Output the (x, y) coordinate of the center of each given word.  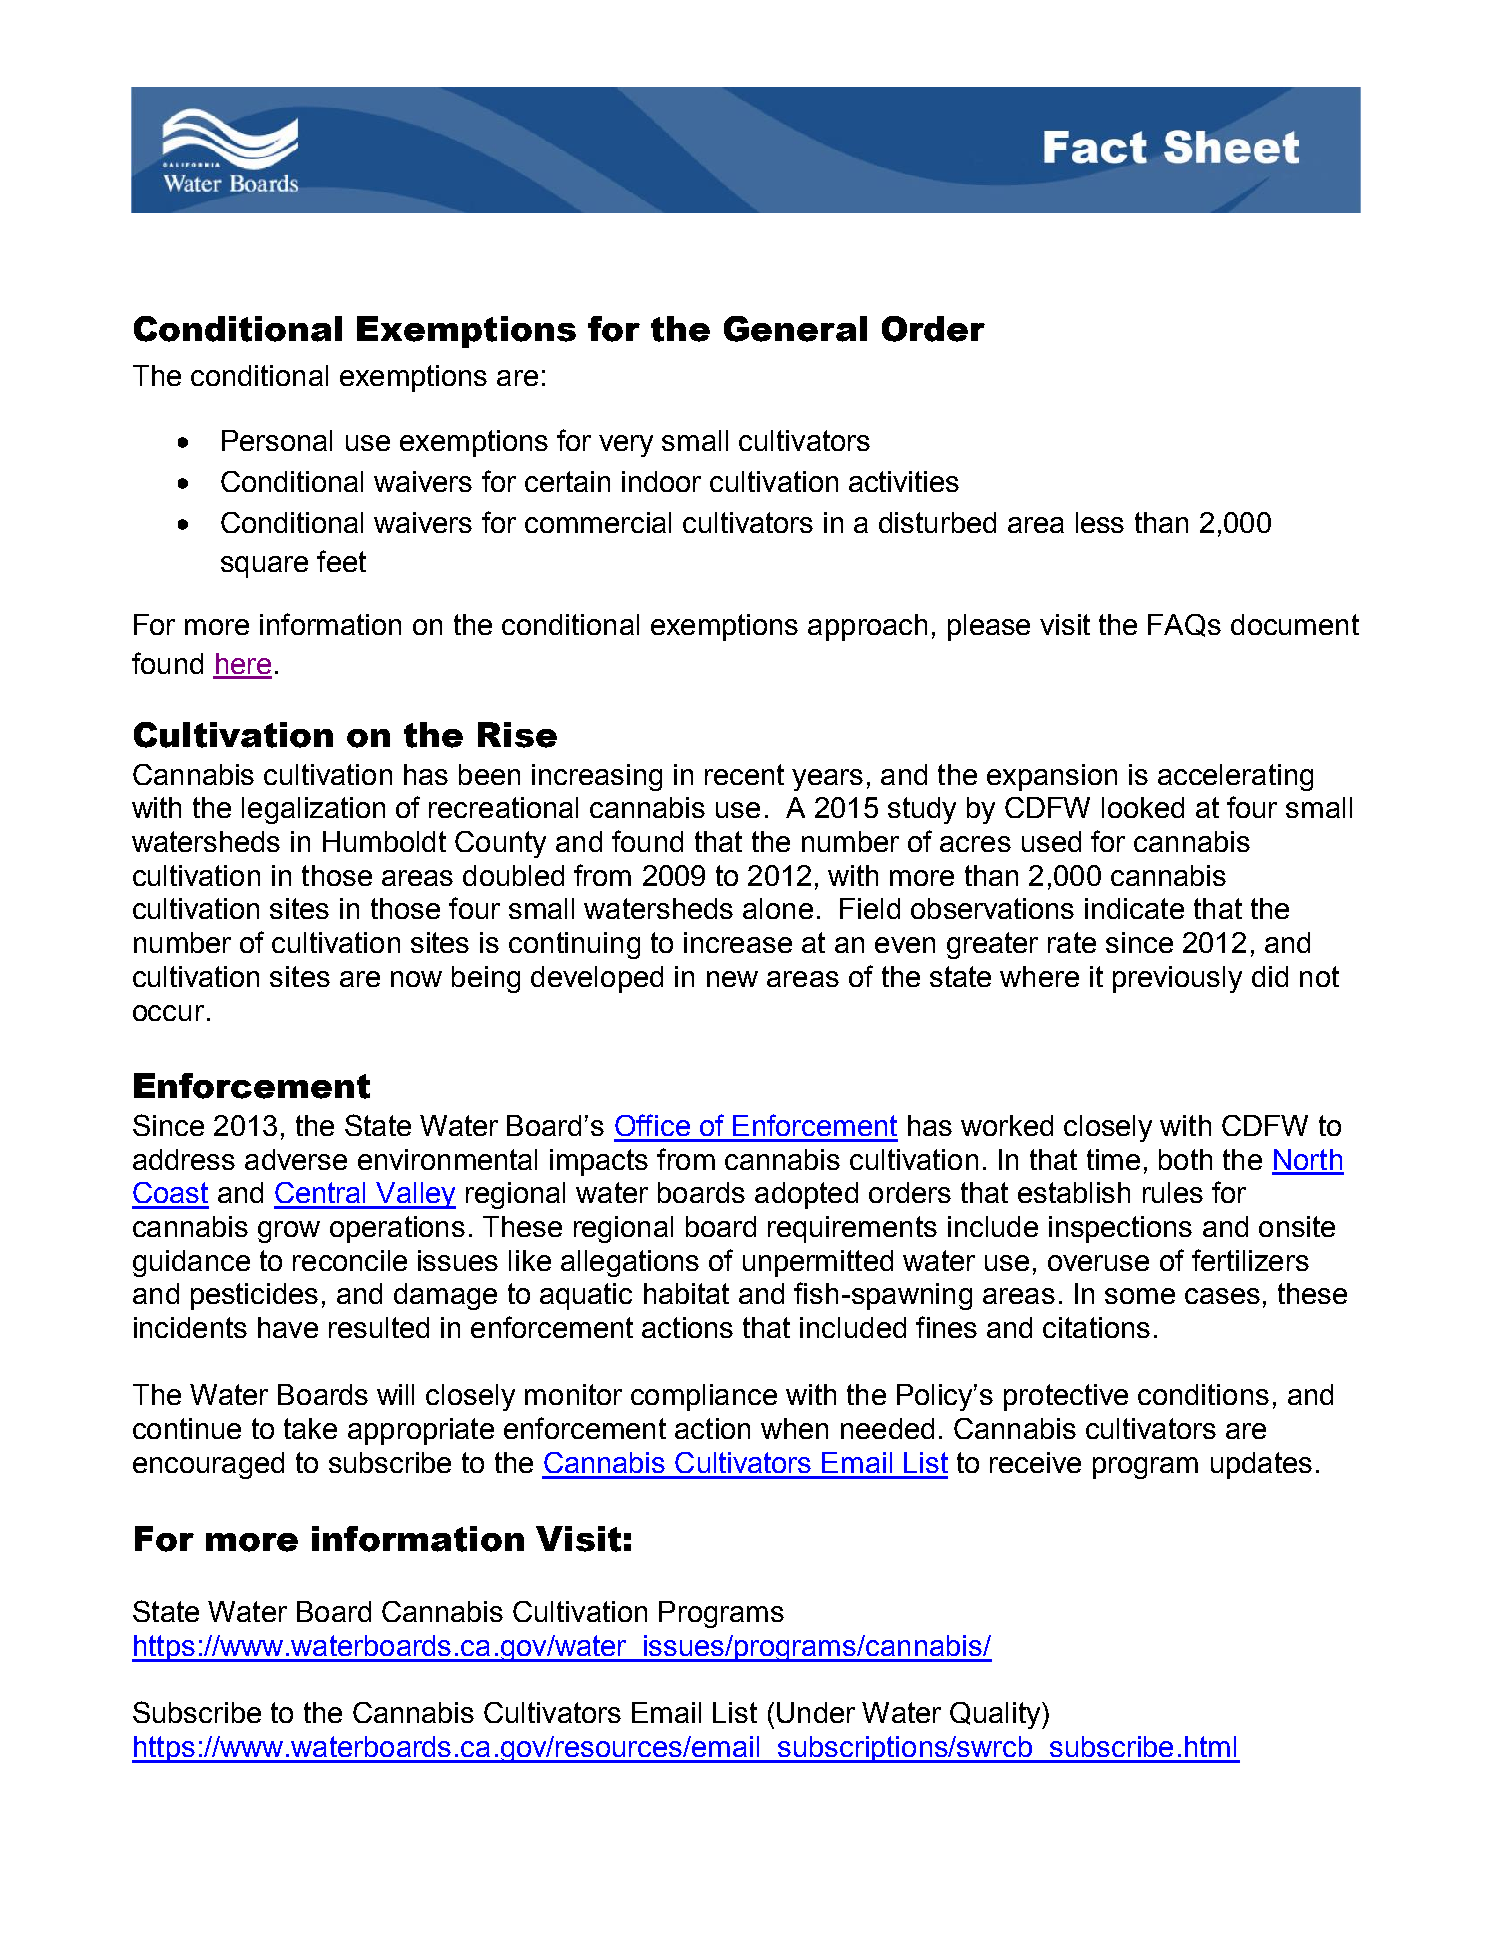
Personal (277, 440)
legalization (313, 810)
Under (816, 1712)
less (1100, 522)
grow (289, 1232)
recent (744, 774)
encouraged (208, 1465)
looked (1143, 807)
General (795, 329)
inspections (1120, 1229)
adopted (806, 1195)
